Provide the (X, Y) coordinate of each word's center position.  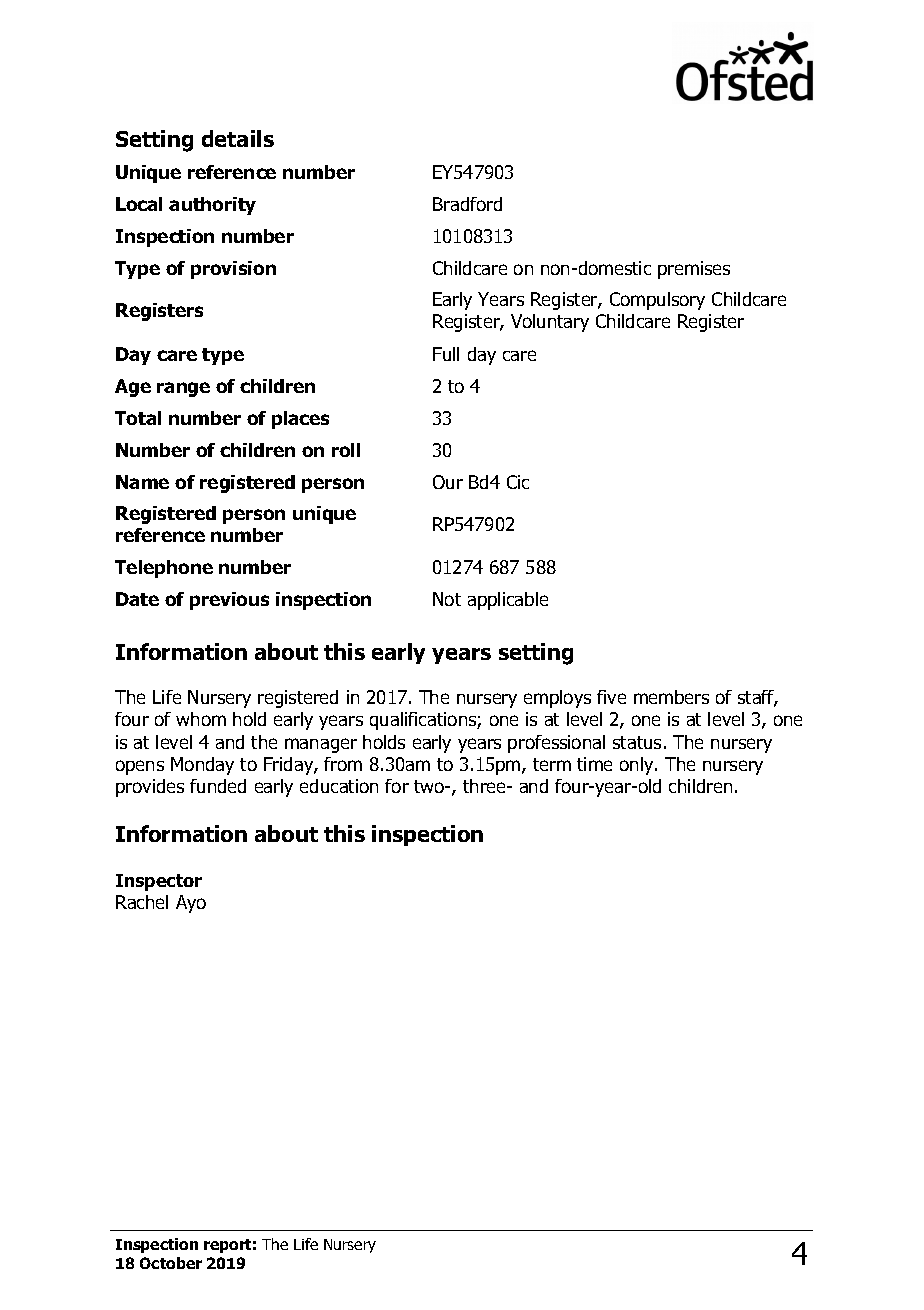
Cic (518, 482)
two (430, 786)
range (183, 389)
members (671, 697)
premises (694, 270)
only (638, 766)
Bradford (467, 204)
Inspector (159, 882)
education (339, 786)
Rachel (142, 902)
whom (201, 719)
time (594, 764)
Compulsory (657, 301)
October (171, 1263)
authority (212, 206)
